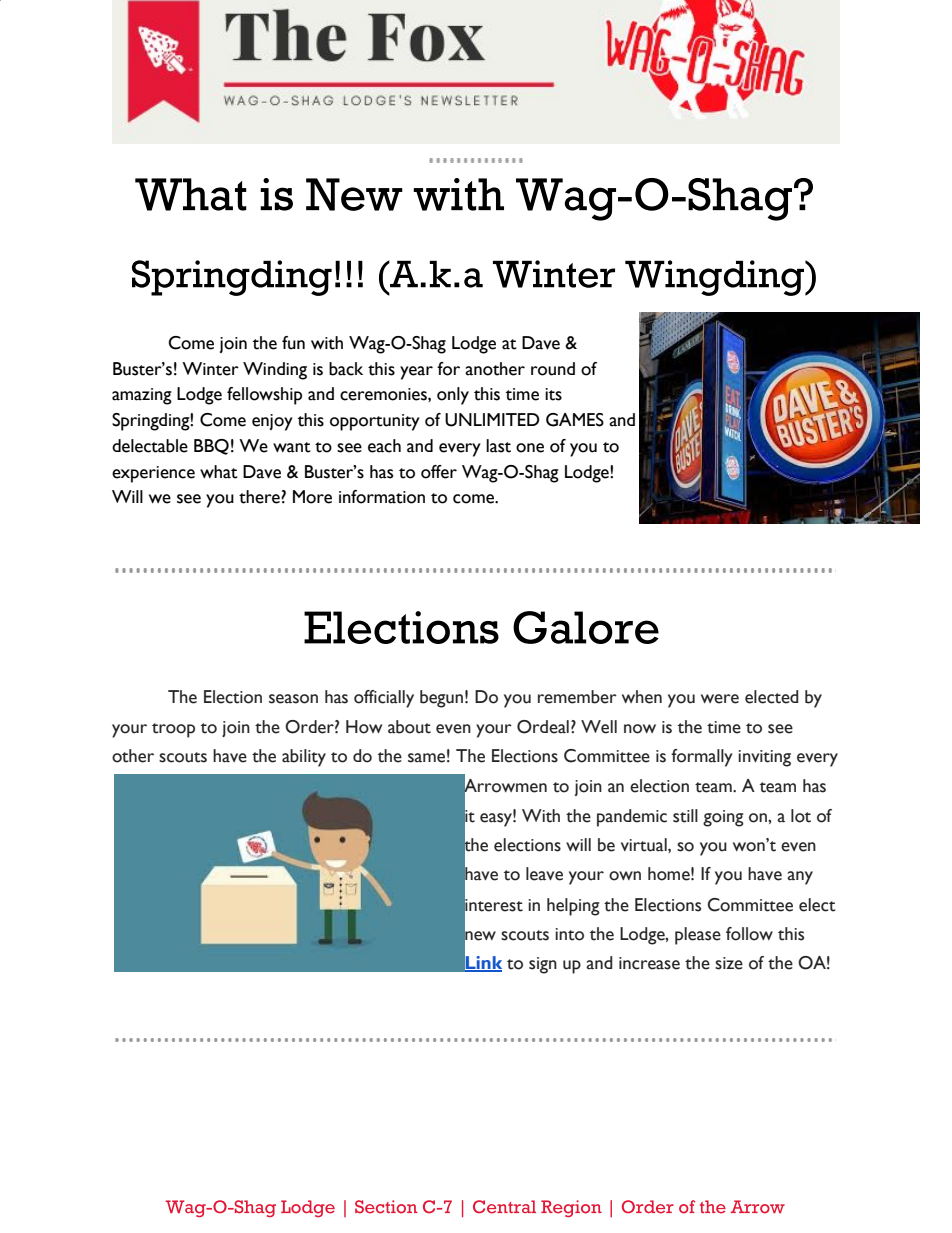 This screenshot has width=952, height=1233. What do you see at coordinates (386, 1207) in the screenshot?
I see `Section` at bounding box center [386, 1207].
